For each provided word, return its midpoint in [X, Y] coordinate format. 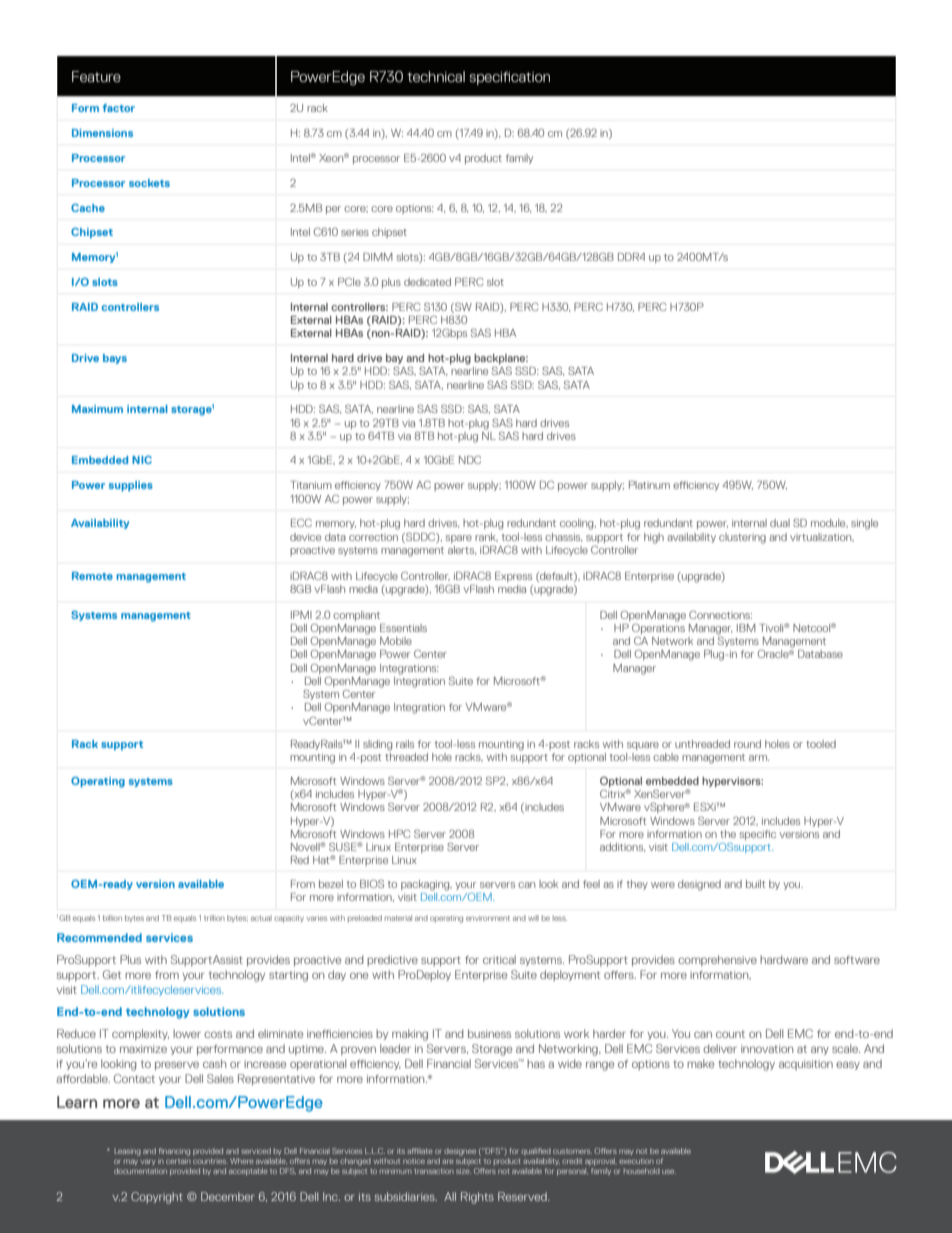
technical [436, 76]
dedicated [427, 282]
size [463, 1171]
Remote [92, 576]
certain [178, 1161]
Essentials [403, 628]
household [642, 1171]
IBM [746, 628]
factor [119, 108]
